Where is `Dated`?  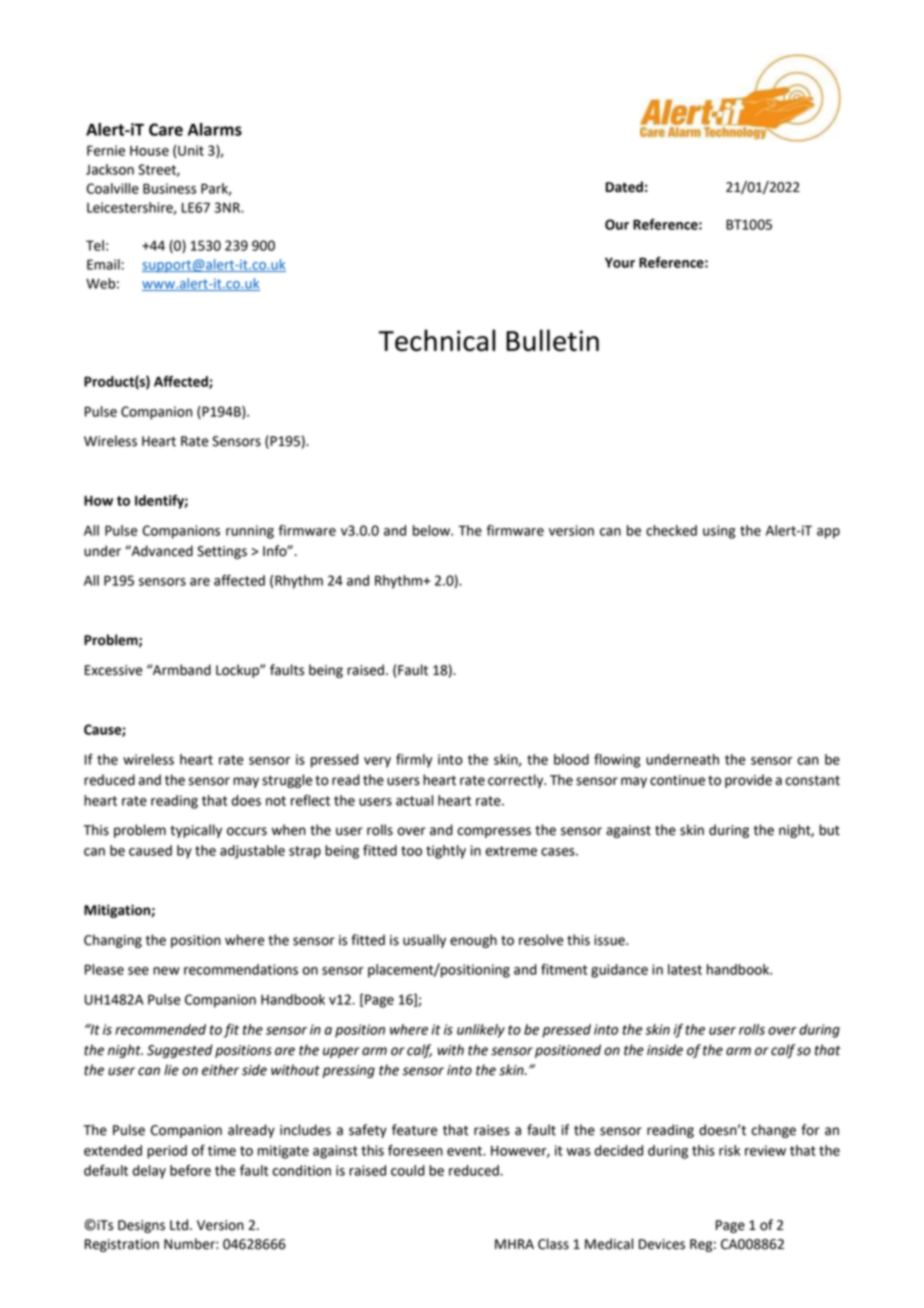 Dated is located at coordinates (624, 187).
